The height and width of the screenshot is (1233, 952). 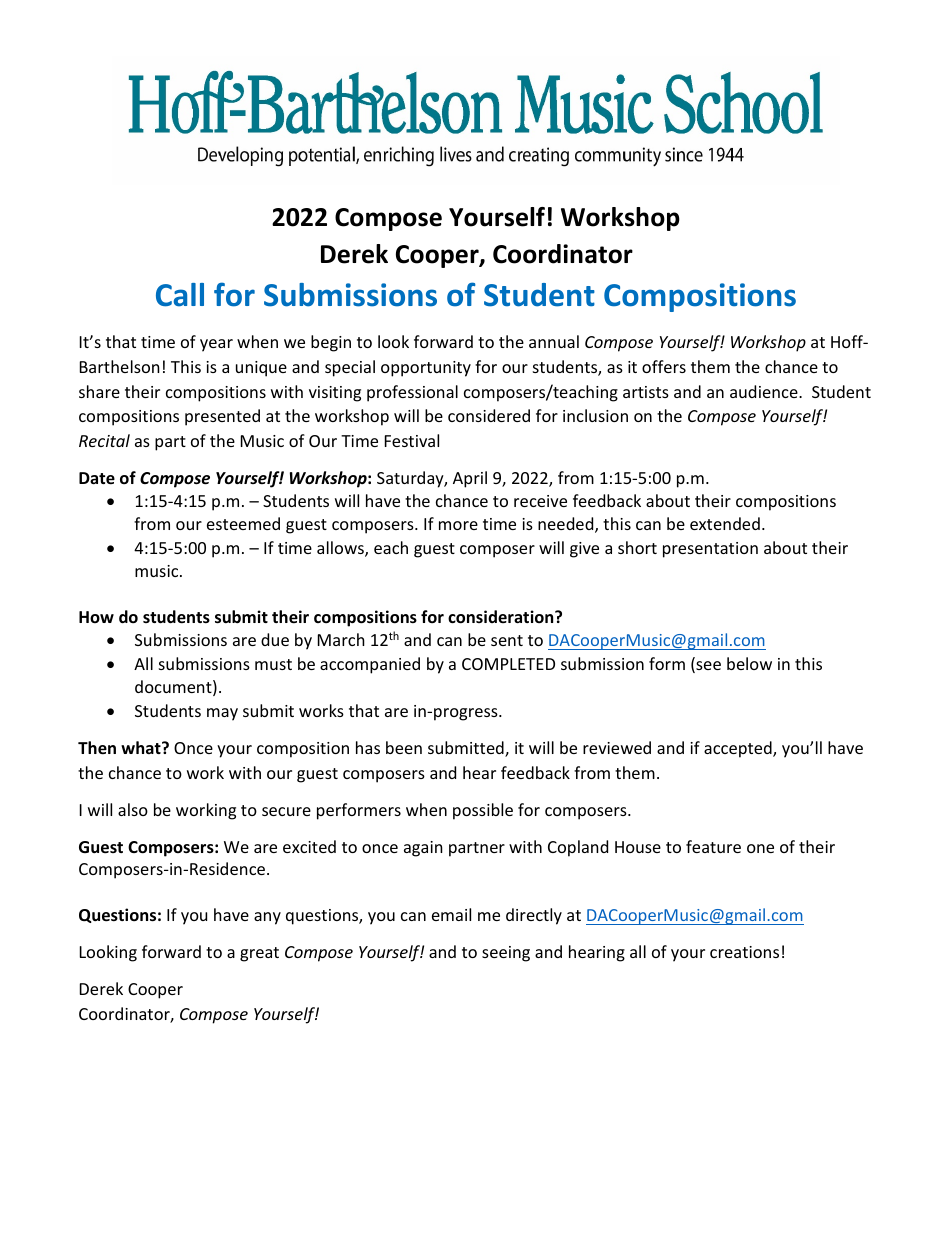 What do you see at coordinates (404, 747) in the screenshot?
I see `been` at bounding box center [404, 747].
